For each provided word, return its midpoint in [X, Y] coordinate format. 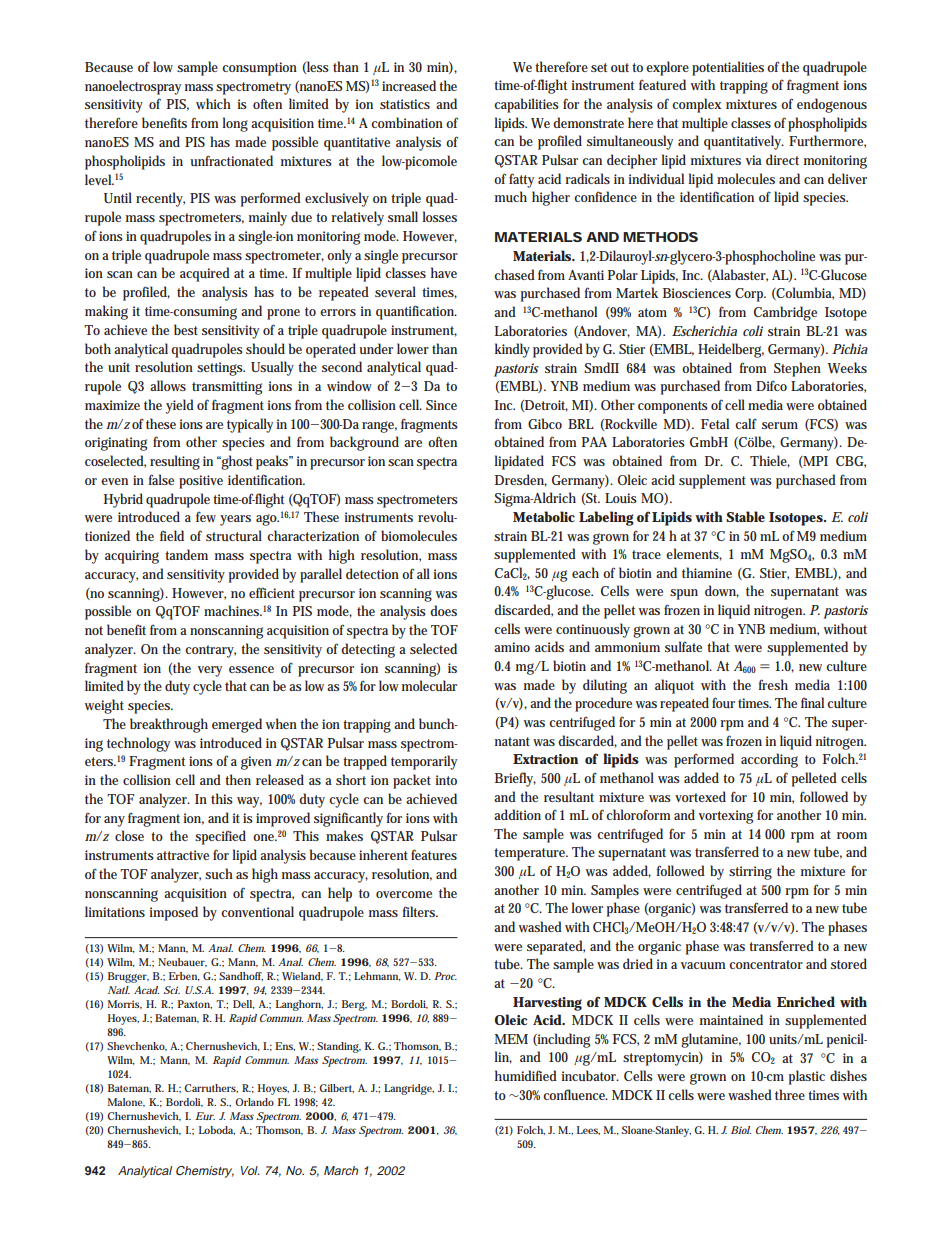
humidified [526, 1075]
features [434, 854]
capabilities [526, 105]
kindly [512, 350]
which [213, 103]
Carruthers [210, 1088]
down [721, 590]
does [443, 610]
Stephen [797, 369]
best [186, 329]
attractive [183, 855]
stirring [750, 873]
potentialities [728, 68]
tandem [186, 554]
